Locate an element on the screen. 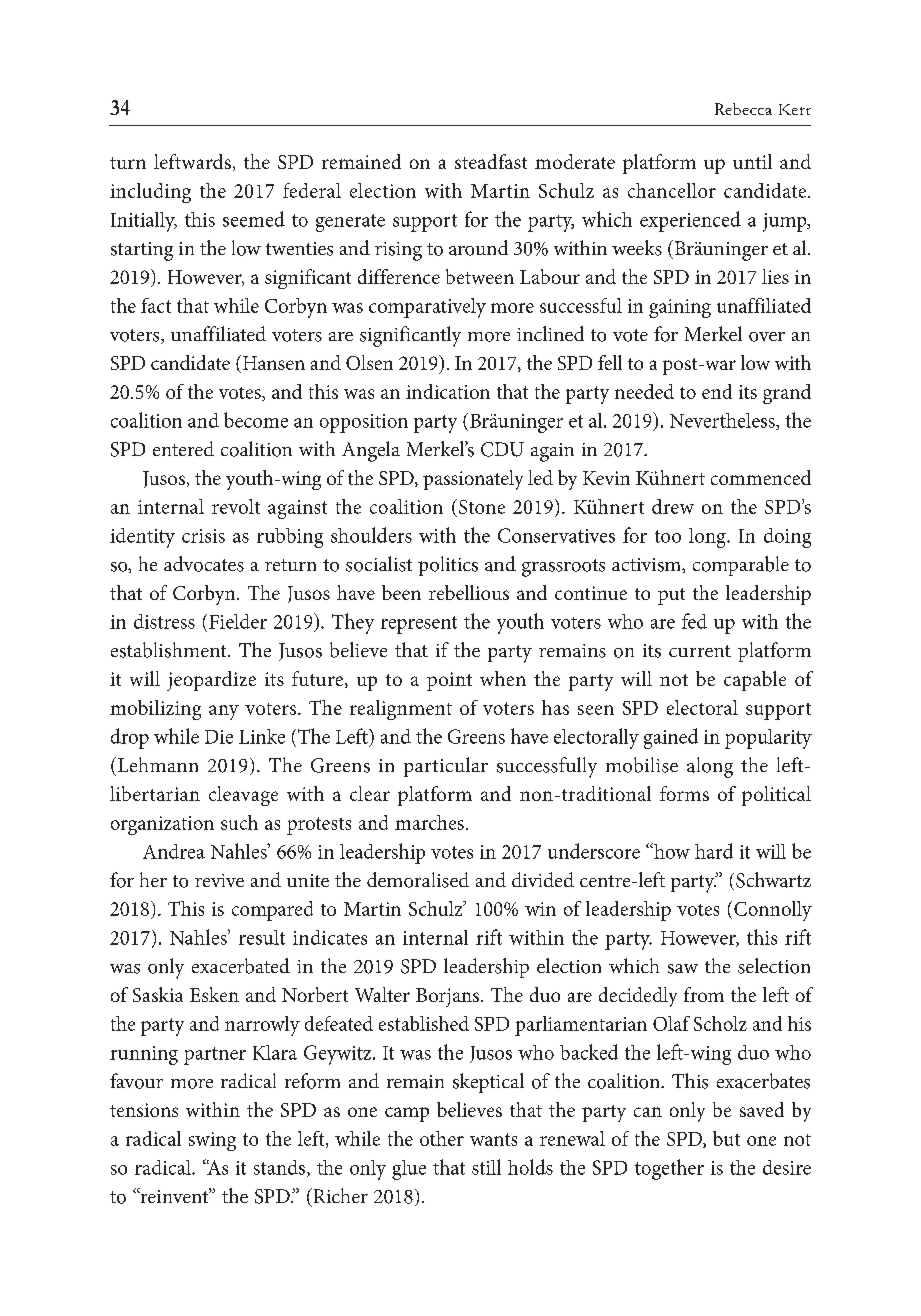 This screenshot has height=1316, width=921. until is located at coordinates (752, 161).
